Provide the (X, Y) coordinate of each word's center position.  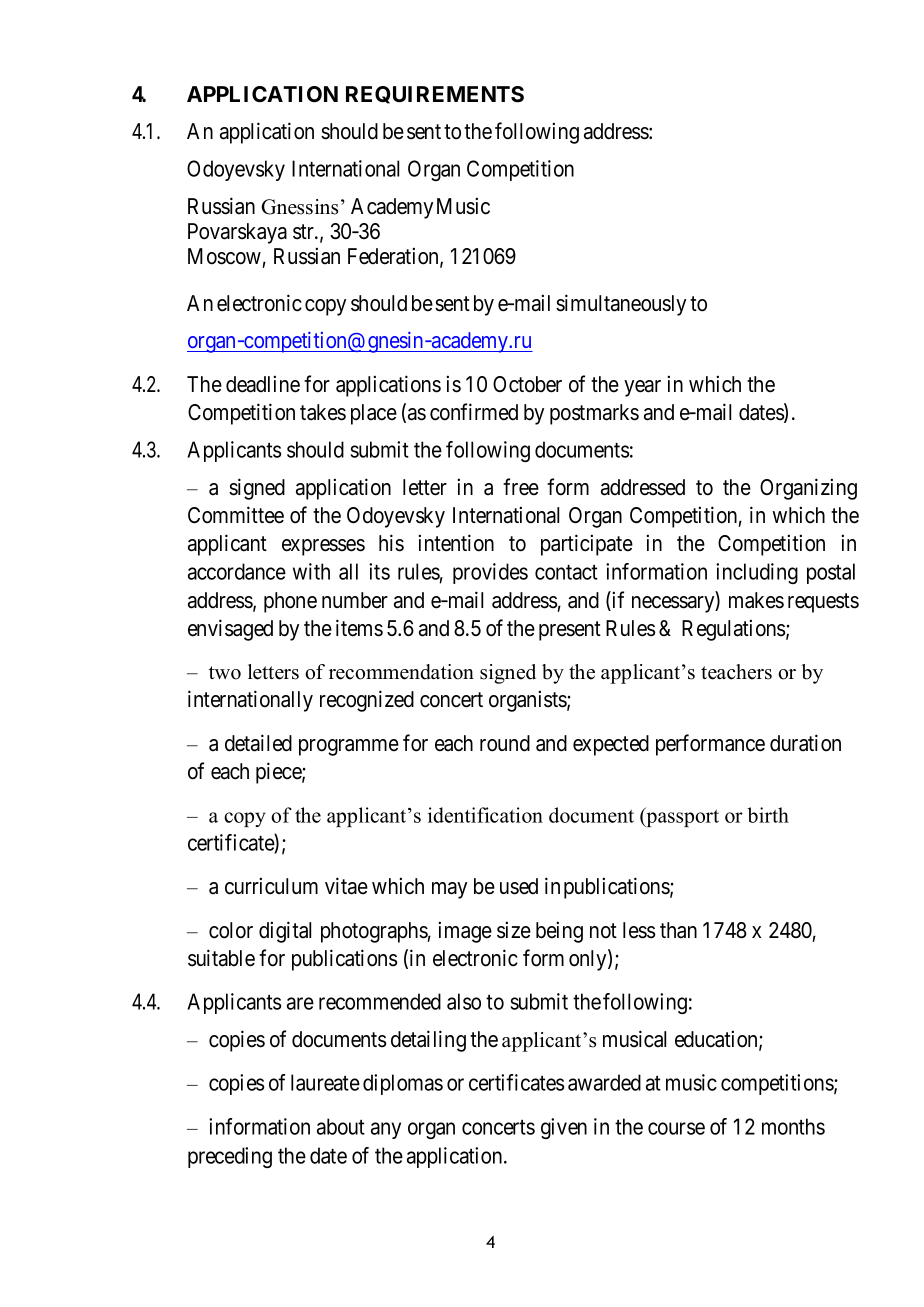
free (521, 487)
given (564, 1128)
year (642, 388)
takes (323, 412)
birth (768, 815)
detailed (258, 743)
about (341, 1126)
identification (485, 815)
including (757, 573)
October (527, 384)
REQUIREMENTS (435, 95)
